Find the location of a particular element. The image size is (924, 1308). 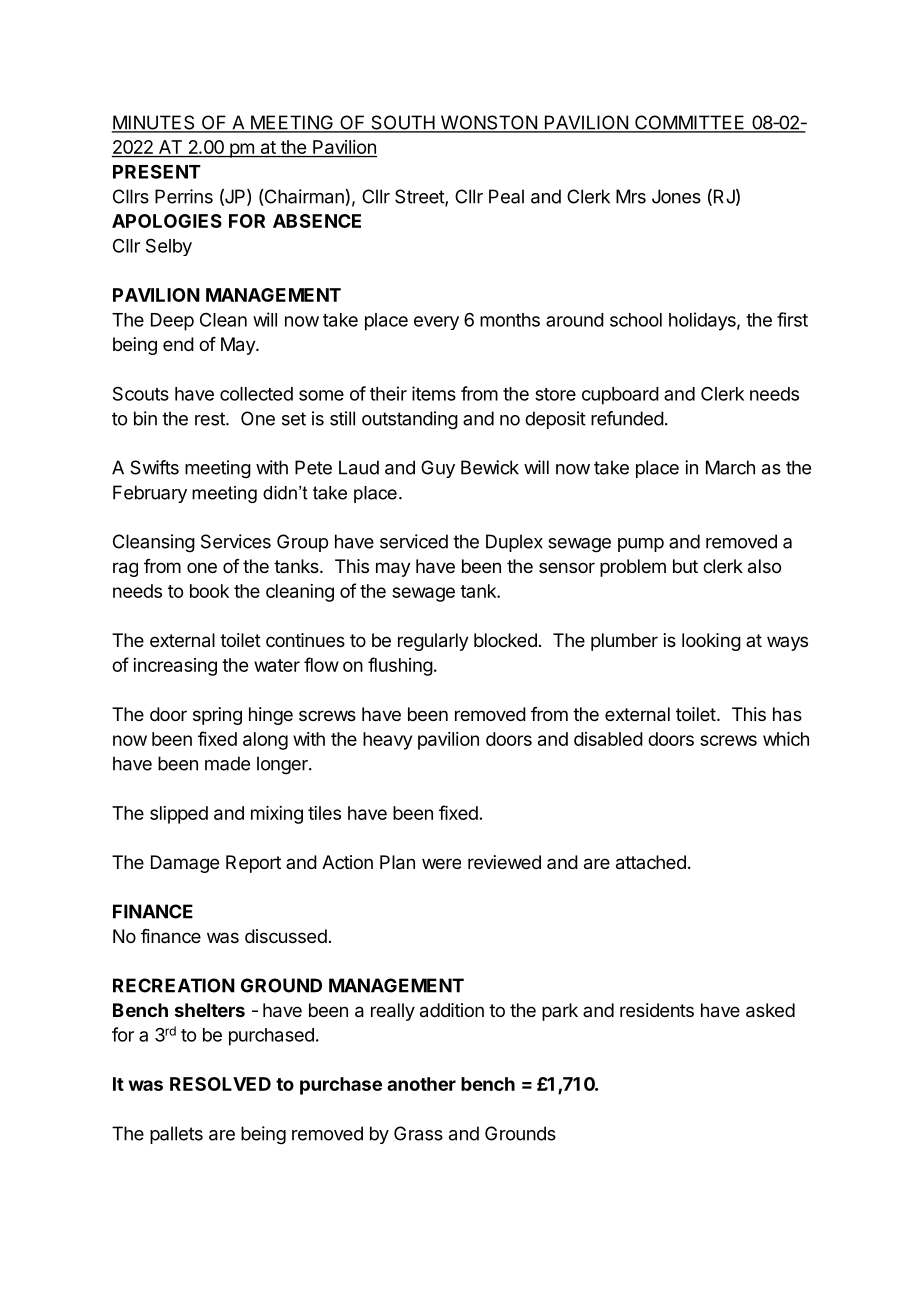

book is located at coordinates (209, 591).
